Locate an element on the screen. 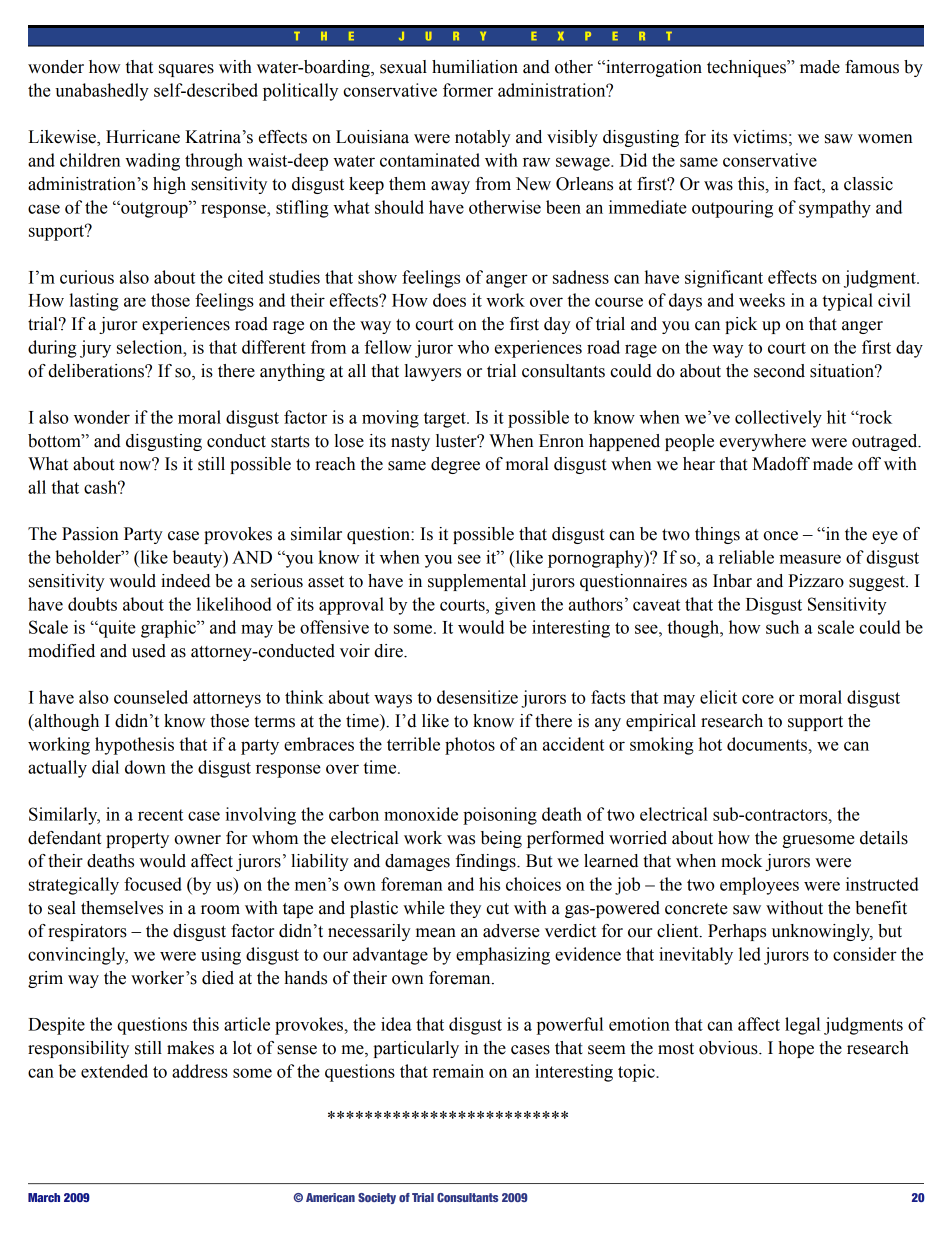 Image resolution: width=952 pixels, height=1233 pixels. such is located at coordinates (782, 627).
